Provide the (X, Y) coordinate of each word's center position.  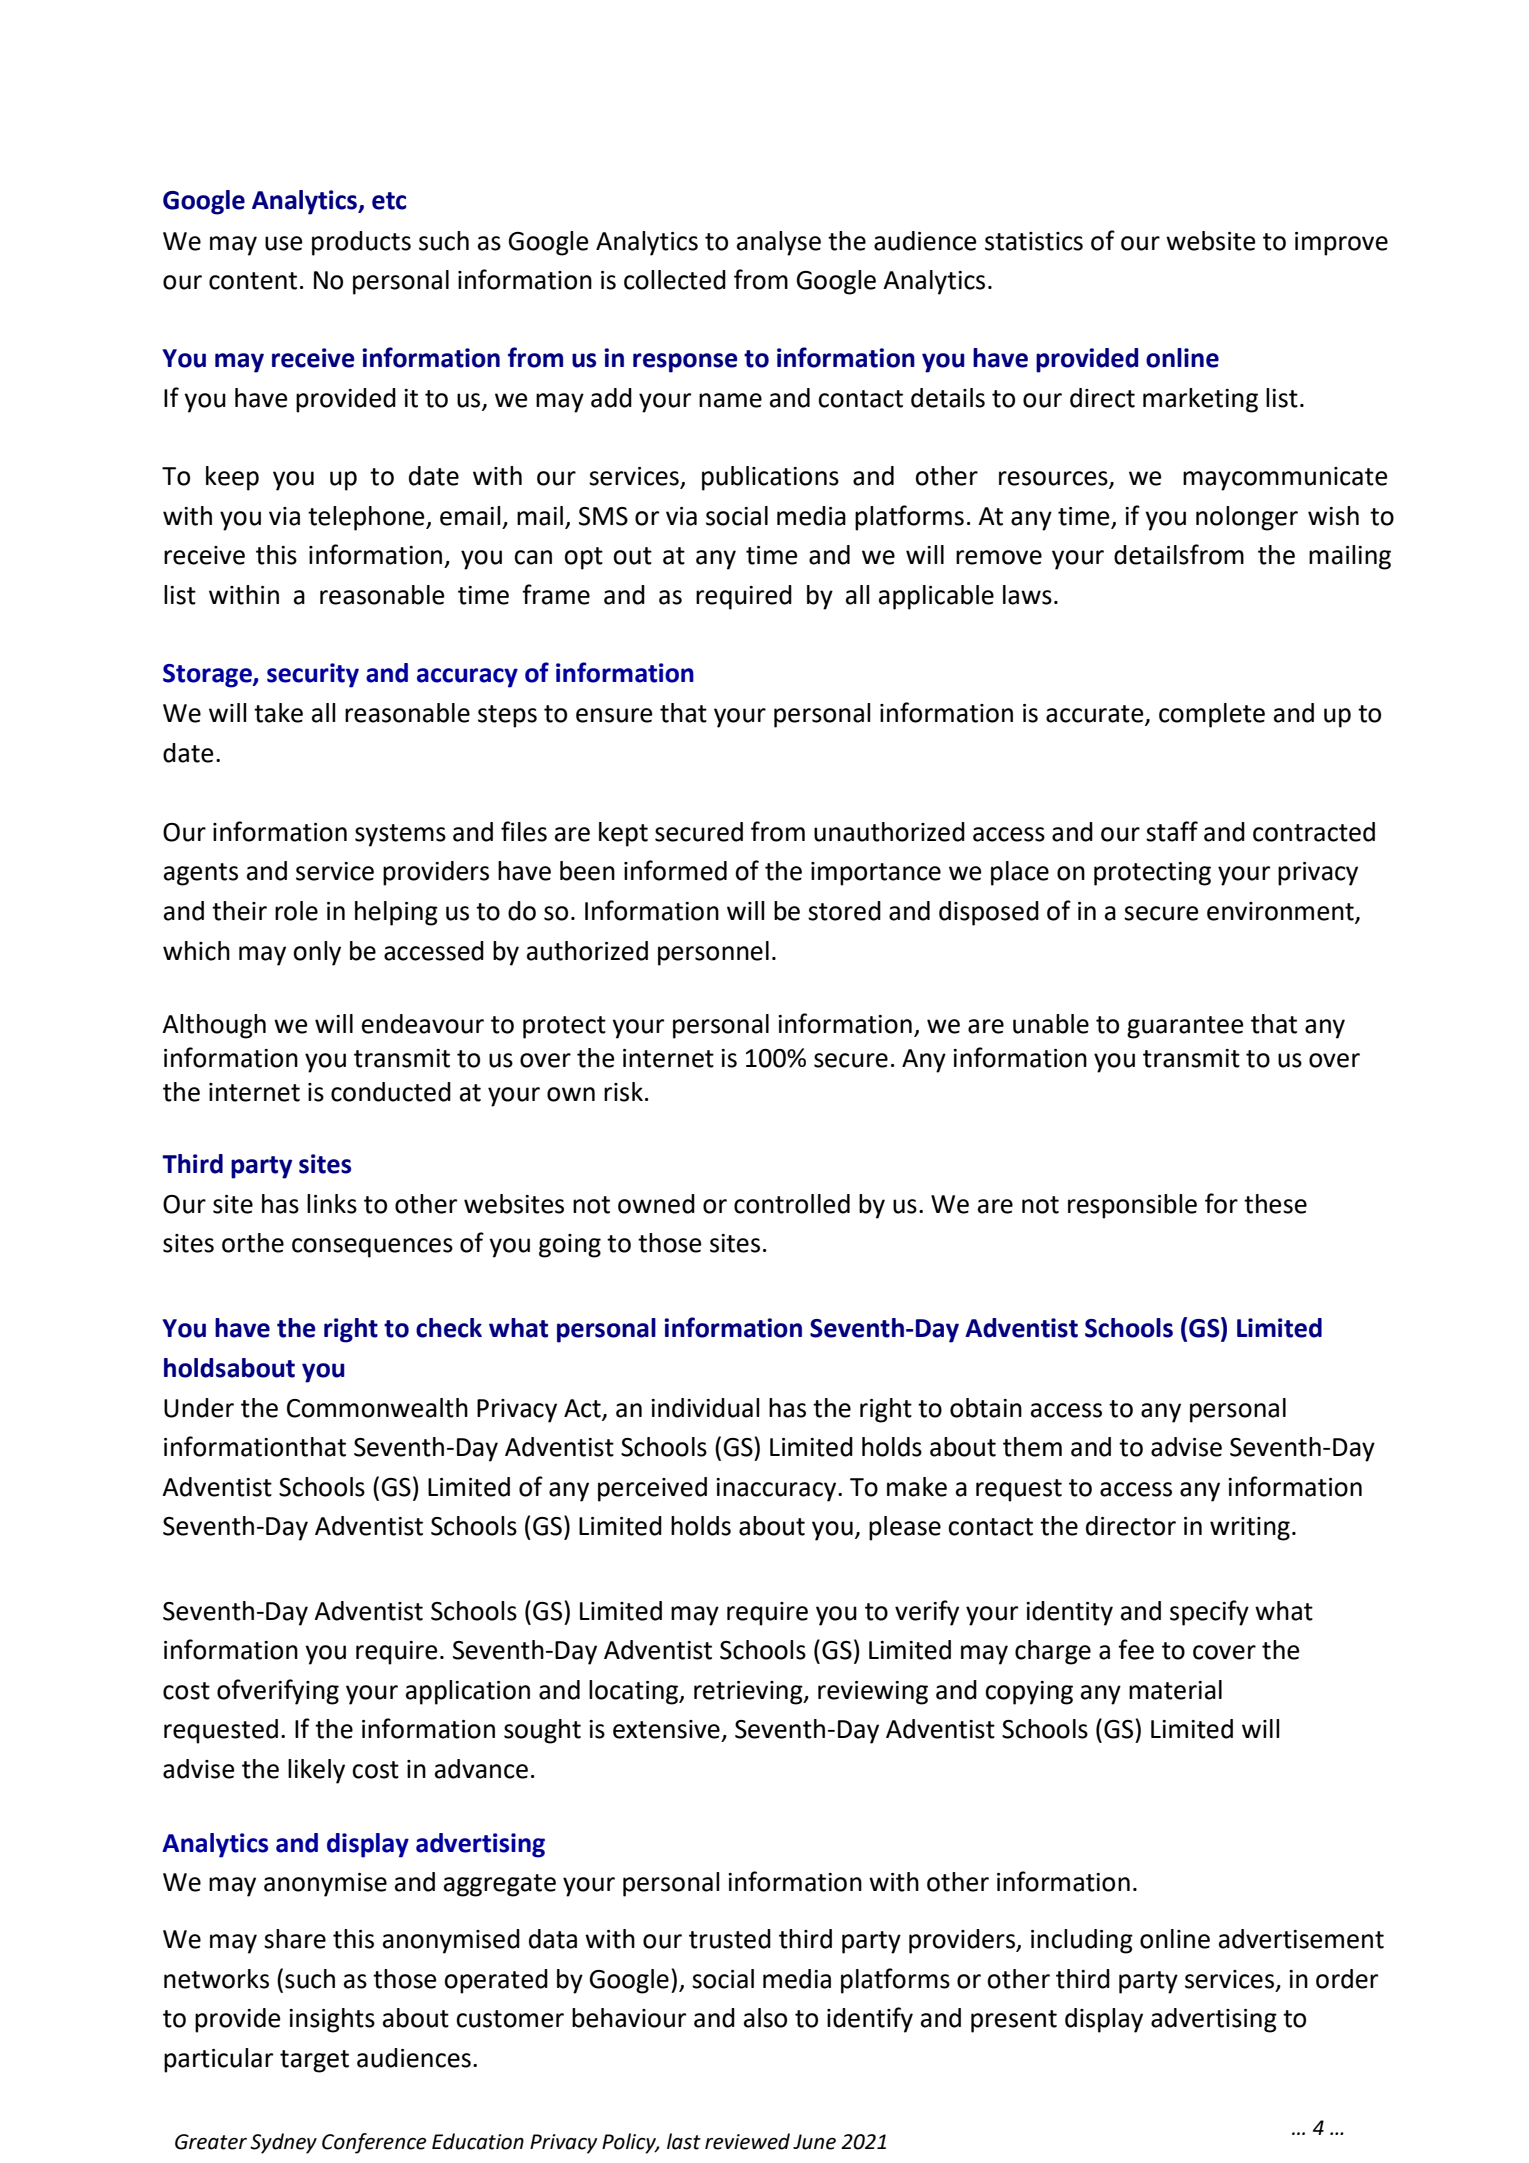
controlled (792, 1204)
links (332, 1204)
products (361, 243)
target (314, 2061)
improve (1341, 244)
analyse (779, 243)
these (1275, 1204)
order (1347, 1979)
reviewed (747, 2141)
